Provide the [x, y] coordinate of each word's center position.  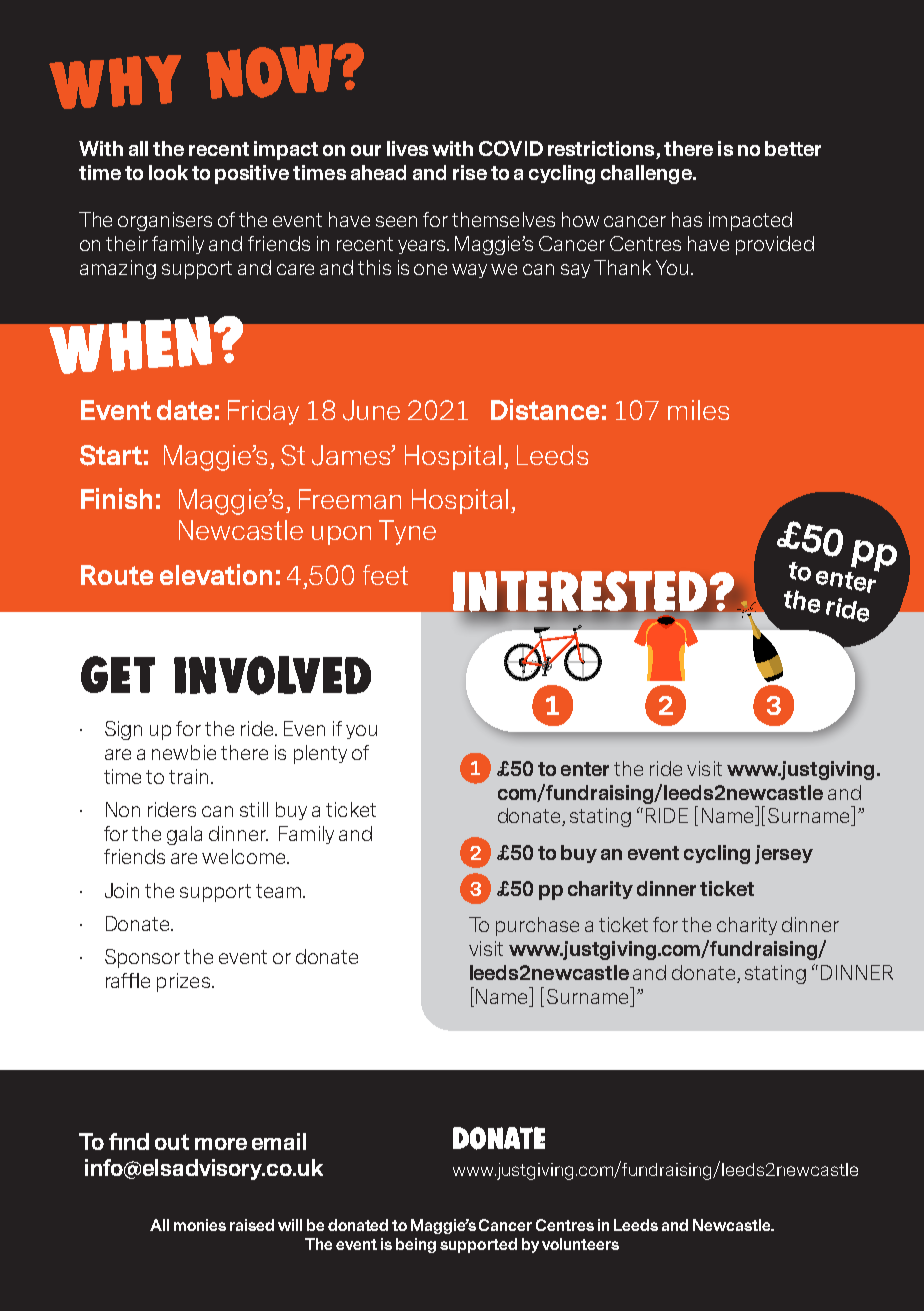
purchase [537, 926]
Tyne [407, 532]
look [168, 172]
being [416, 1245]
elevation [216, 574]
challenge [647, 174]
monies [200, 1225]
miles [698, 410]
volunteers [580, 1244]
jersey [784, 854]
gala [184, 835]
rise [470, 172]
